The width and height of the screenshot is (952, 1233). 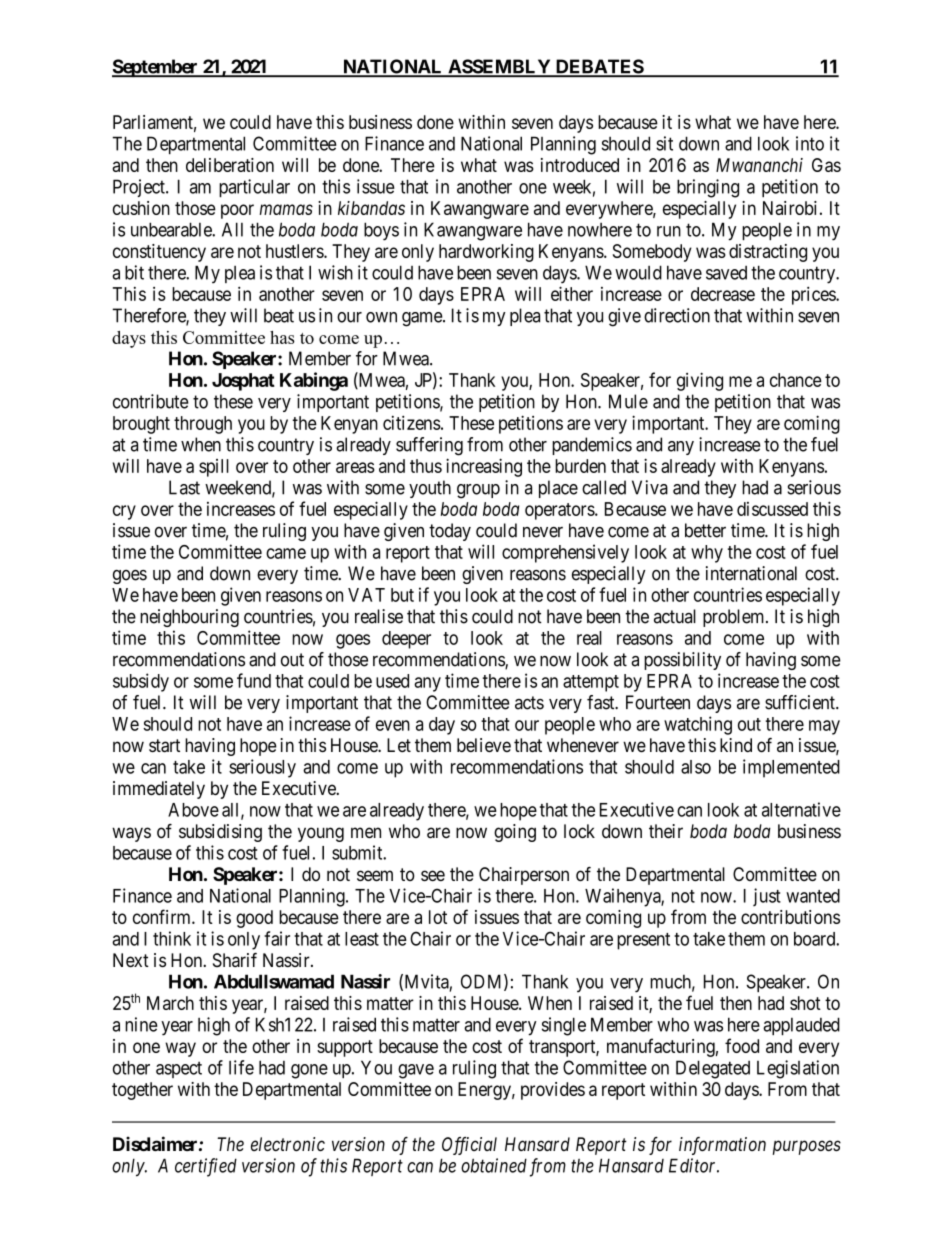 What do you see at coordinates (156, 68) in the screenshot?
I see `September` at bounding box center [156, 68].
